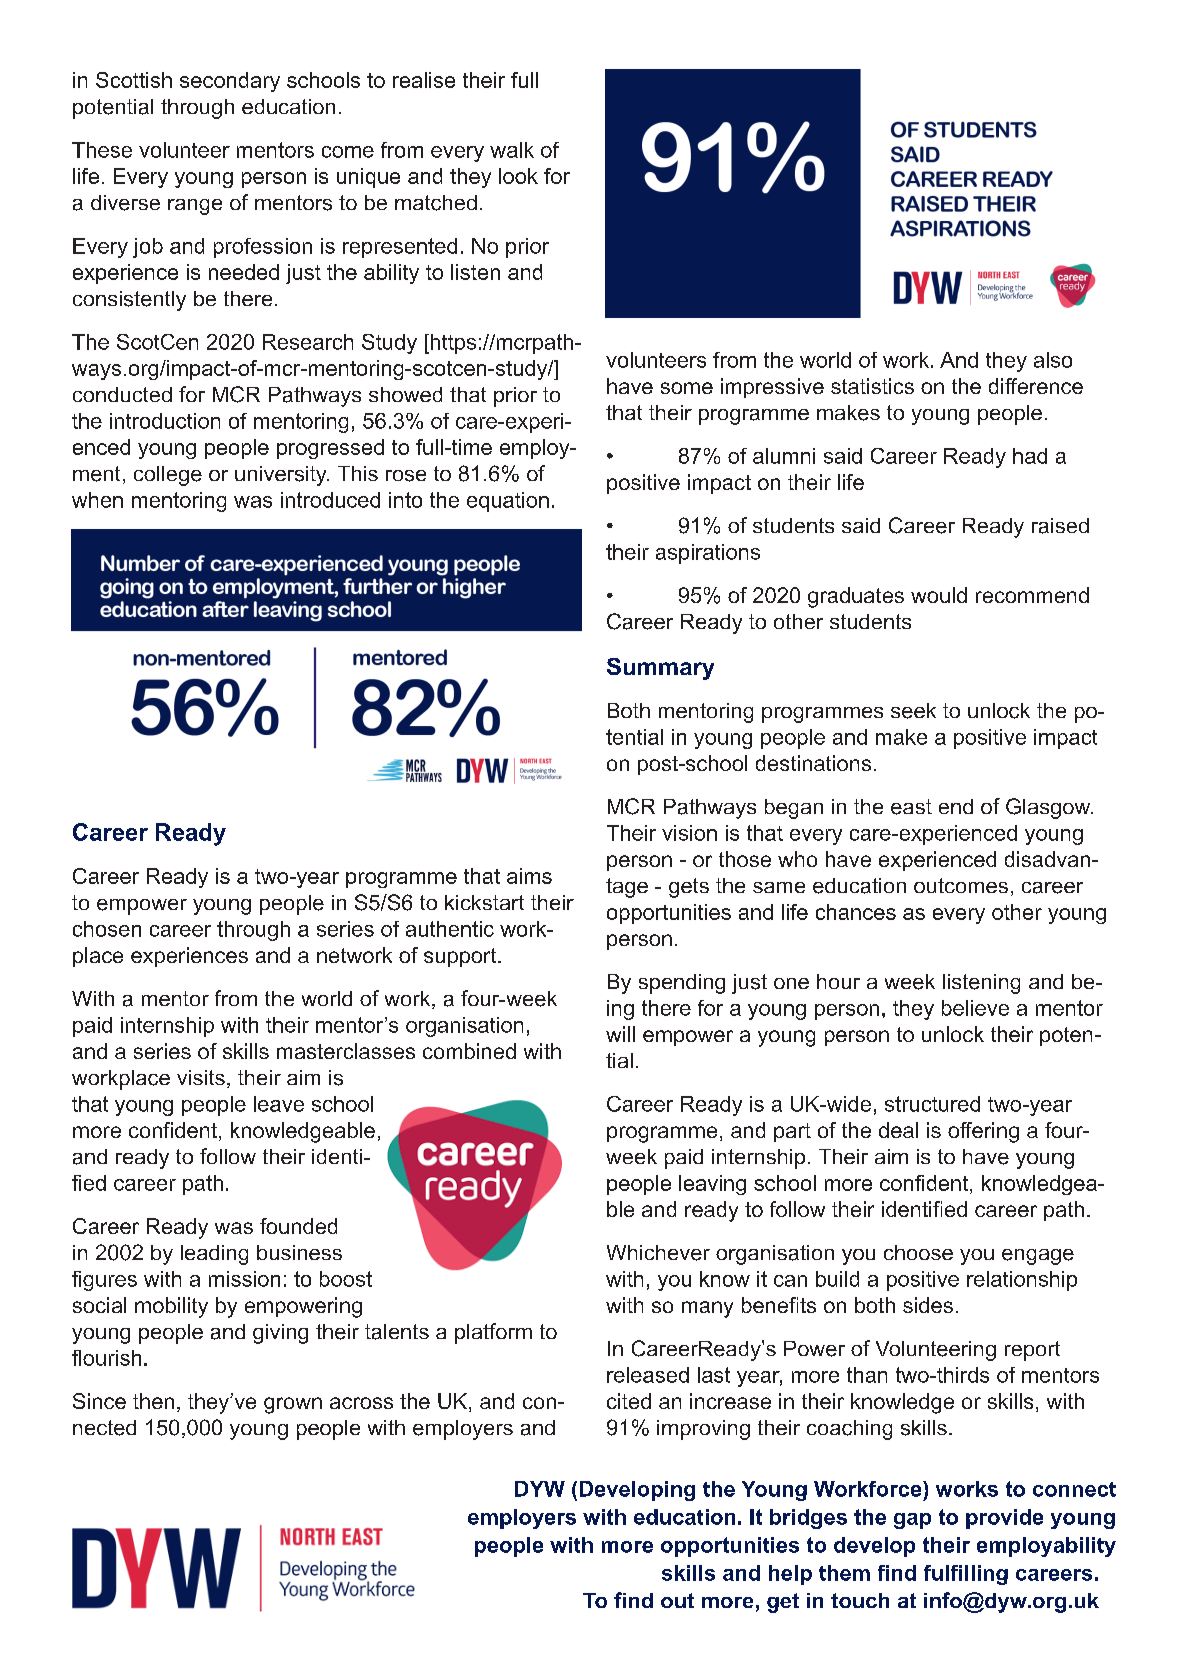 The width and height of the screenshot is (1188, 1680). Describe the element at coordinates (512, 150) in the screenshot. I see `walk` at that location.
